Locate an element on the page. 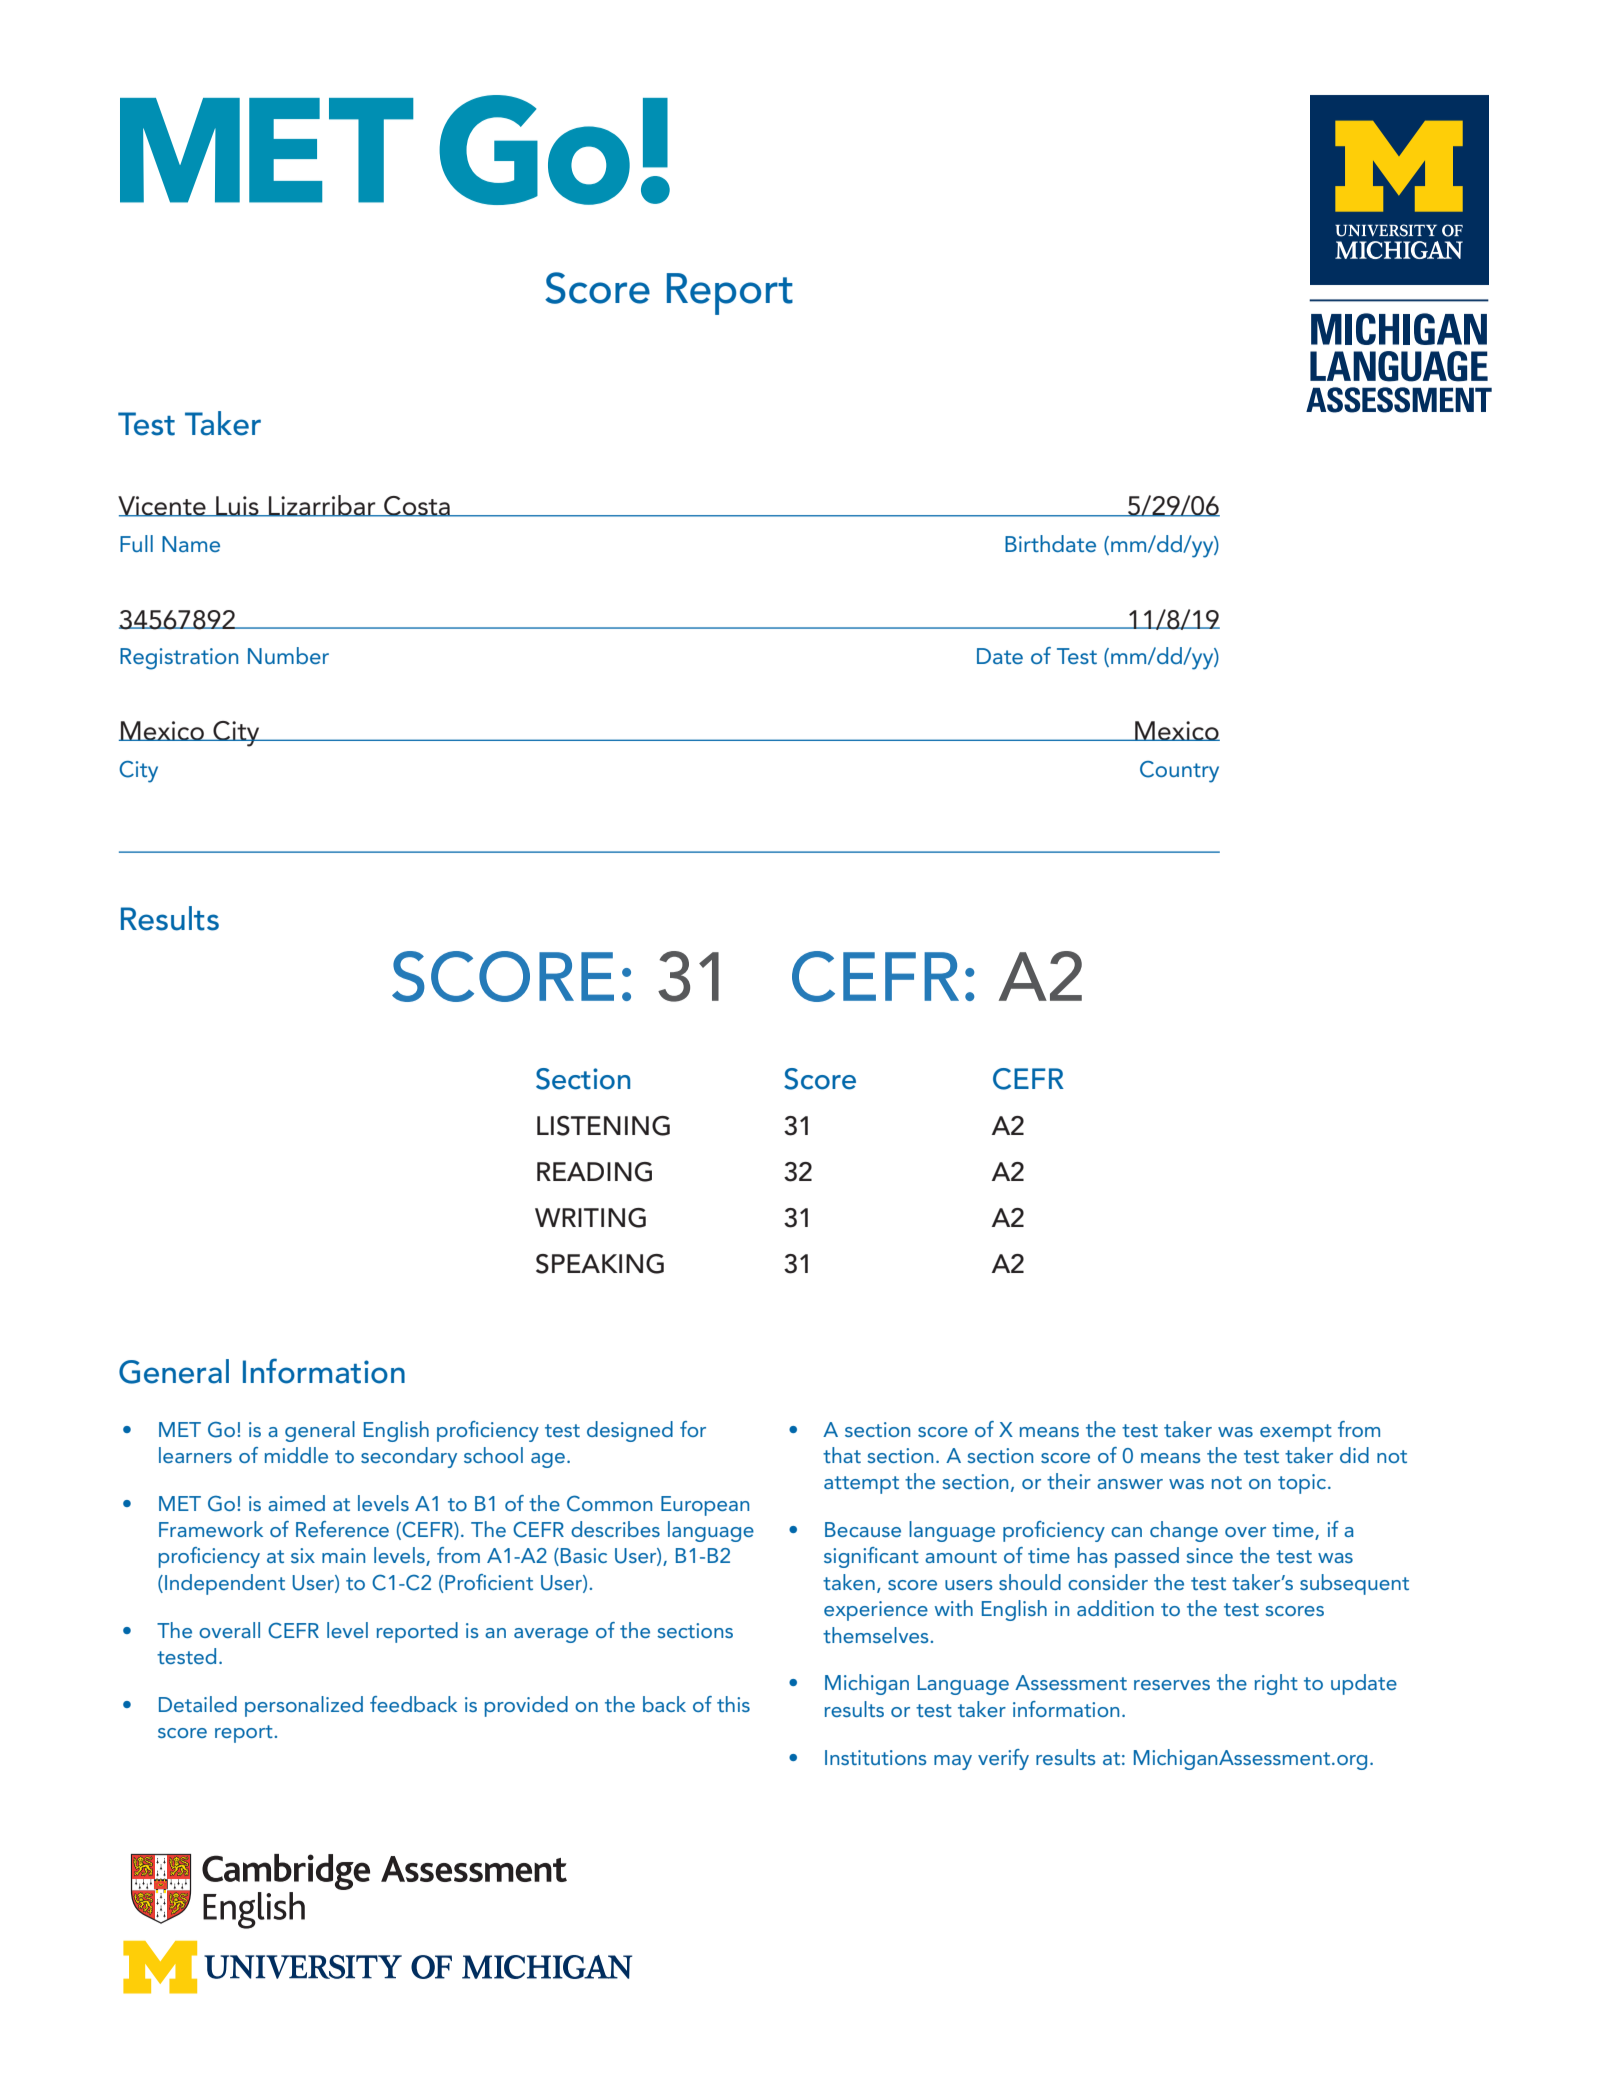  reserves is located at coordinates (1172, 1685).
